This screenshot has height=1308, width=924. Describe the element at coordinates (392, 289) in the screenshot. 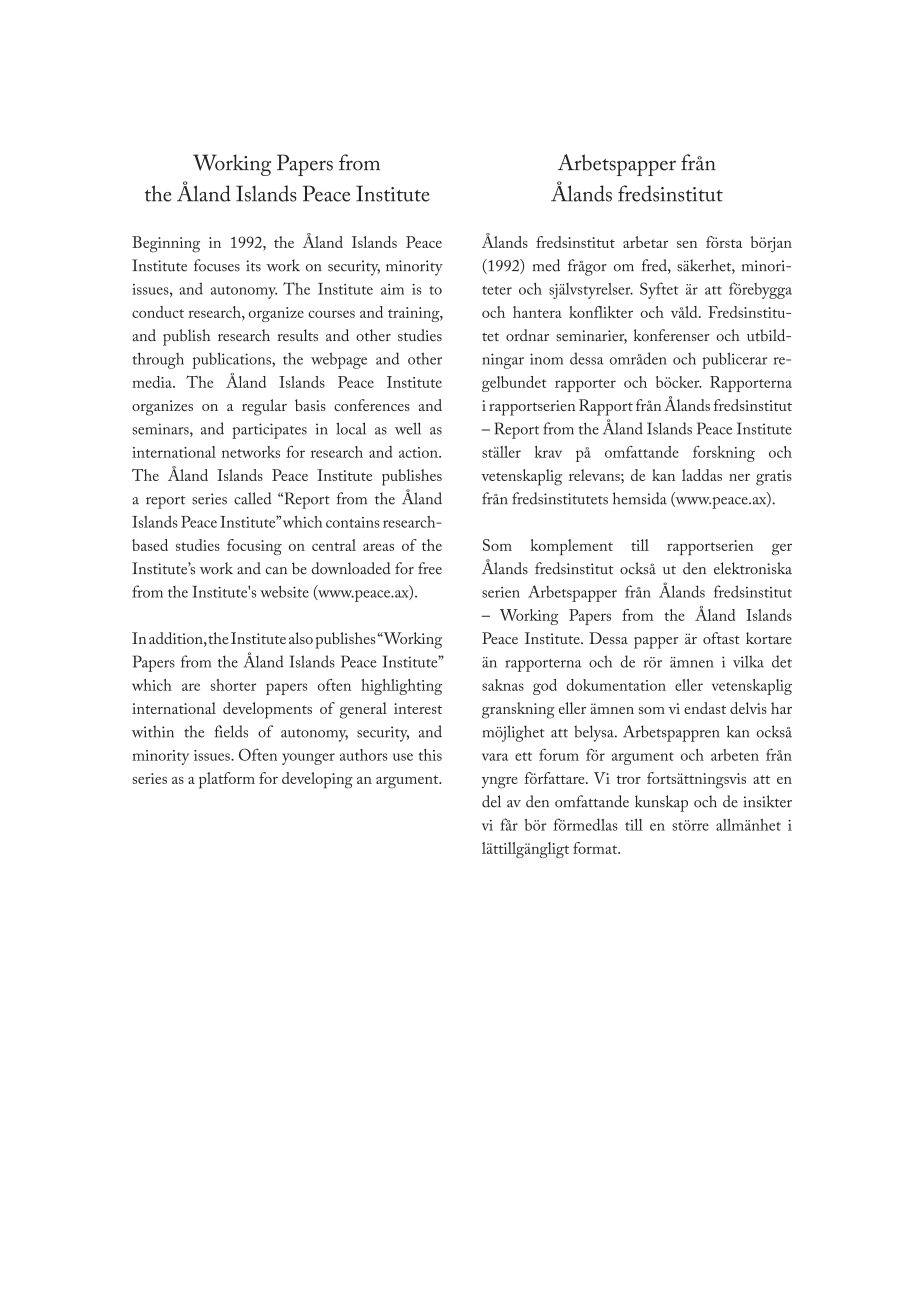

I see `aim` at that location.
